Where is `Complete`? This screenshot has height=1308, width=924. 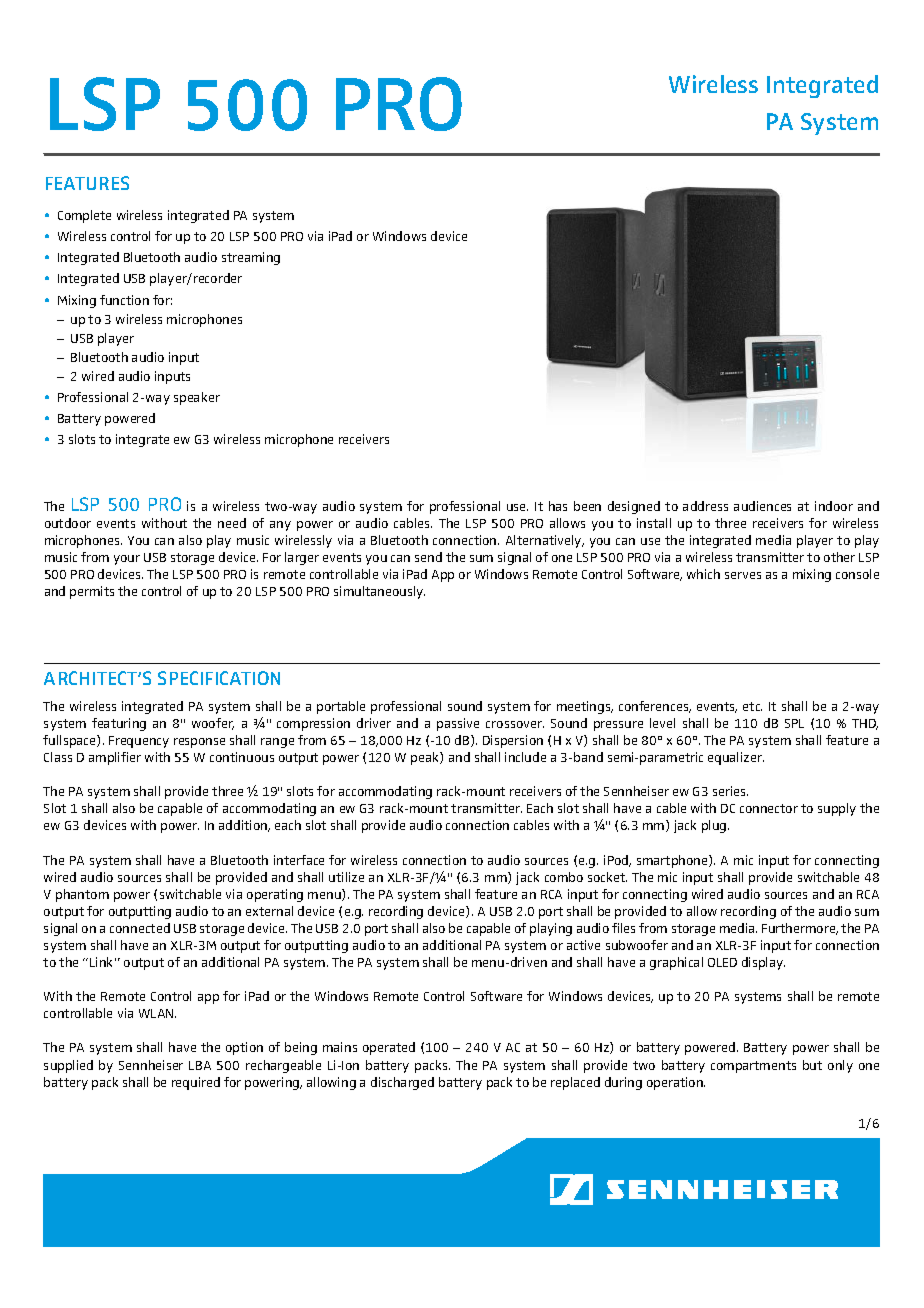
Complete is located at coordinates (84, 216).
